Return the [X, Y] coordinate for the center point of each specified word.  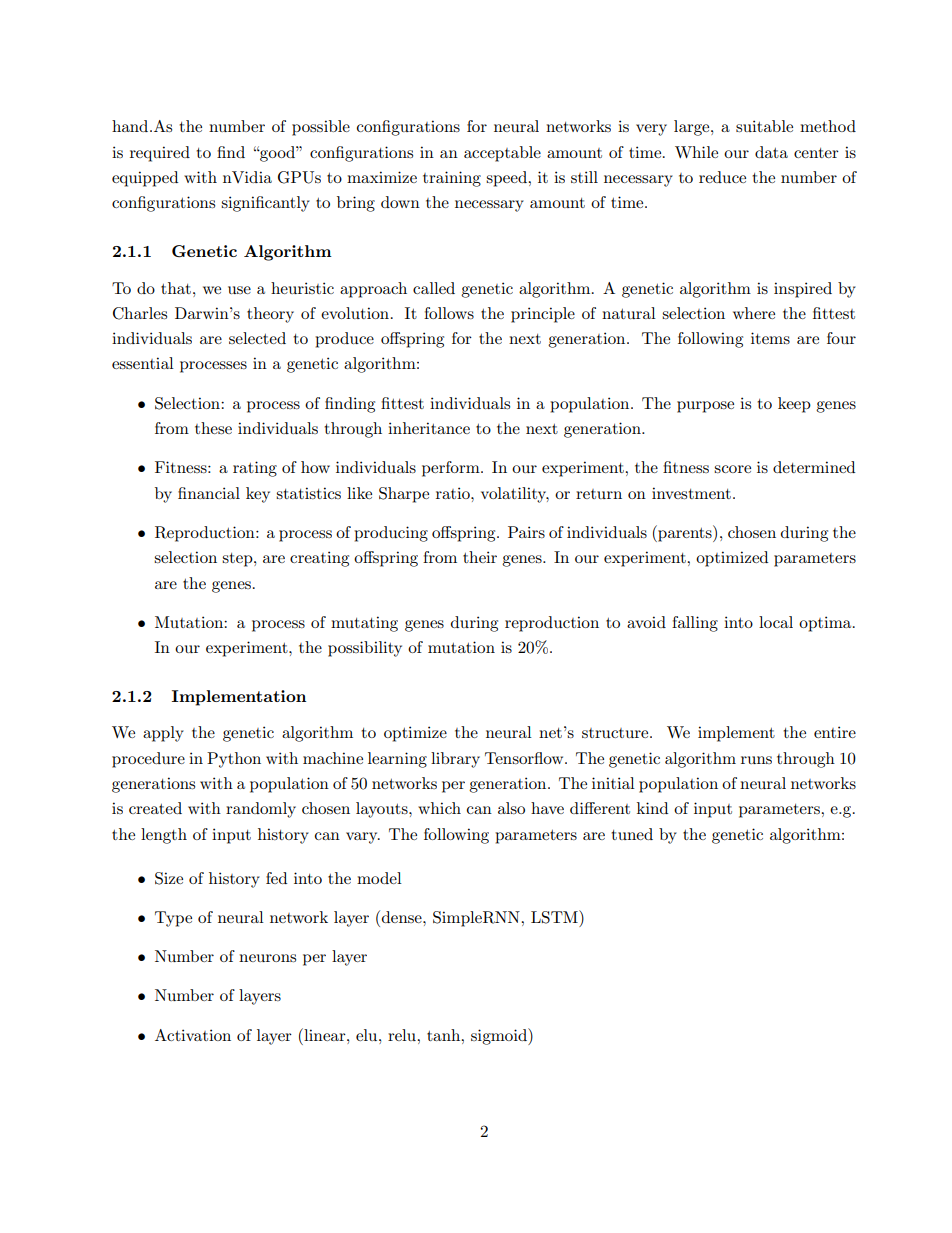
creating [319, 559]
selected [257, 338]
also [511, 808]
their [480, 557]
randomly [261, 810]
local [776, 622]
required [160, 154]
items [770, 338]
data [771, 152]
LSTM [555, 917]
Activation [193, 1035]
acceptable [502, 154]
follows [449, 313]
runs [756, 760]
